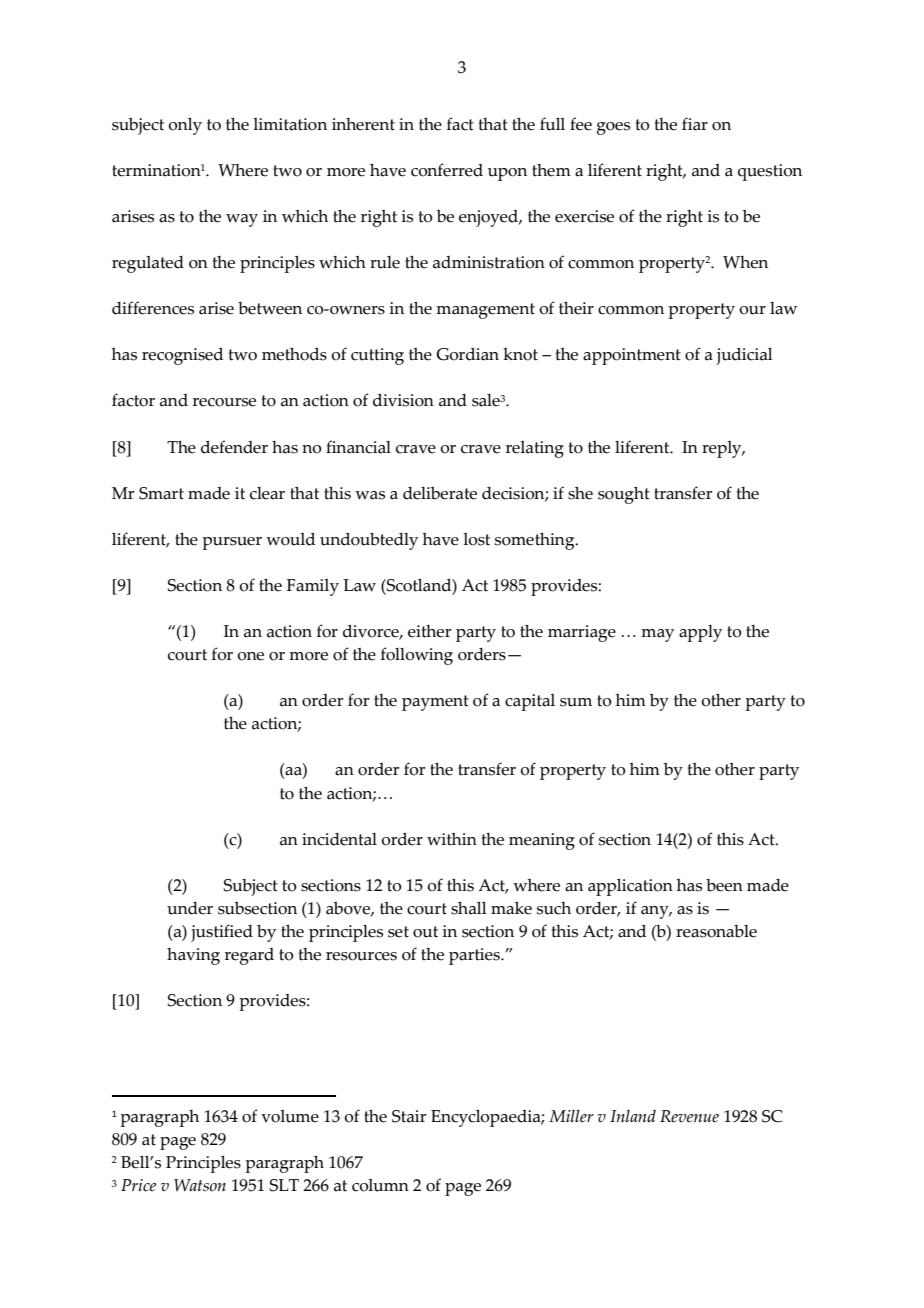  What do you see at coordinates (716, 931) in the document?
I see `reasonable` at bounding box center [716, 931].
